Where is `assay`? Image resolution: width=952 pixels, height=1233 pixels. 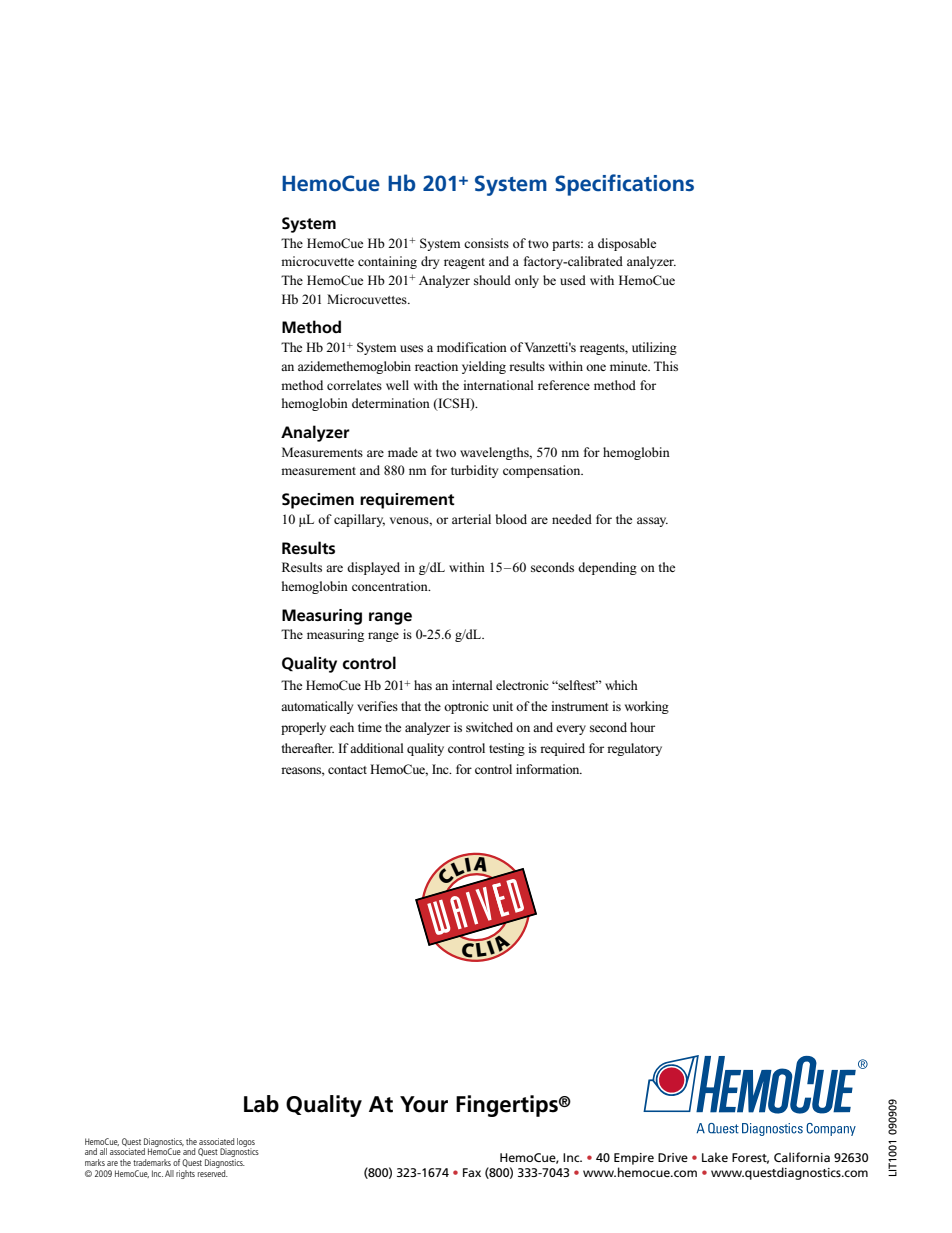 assay is located at coordinates (652, 522).
